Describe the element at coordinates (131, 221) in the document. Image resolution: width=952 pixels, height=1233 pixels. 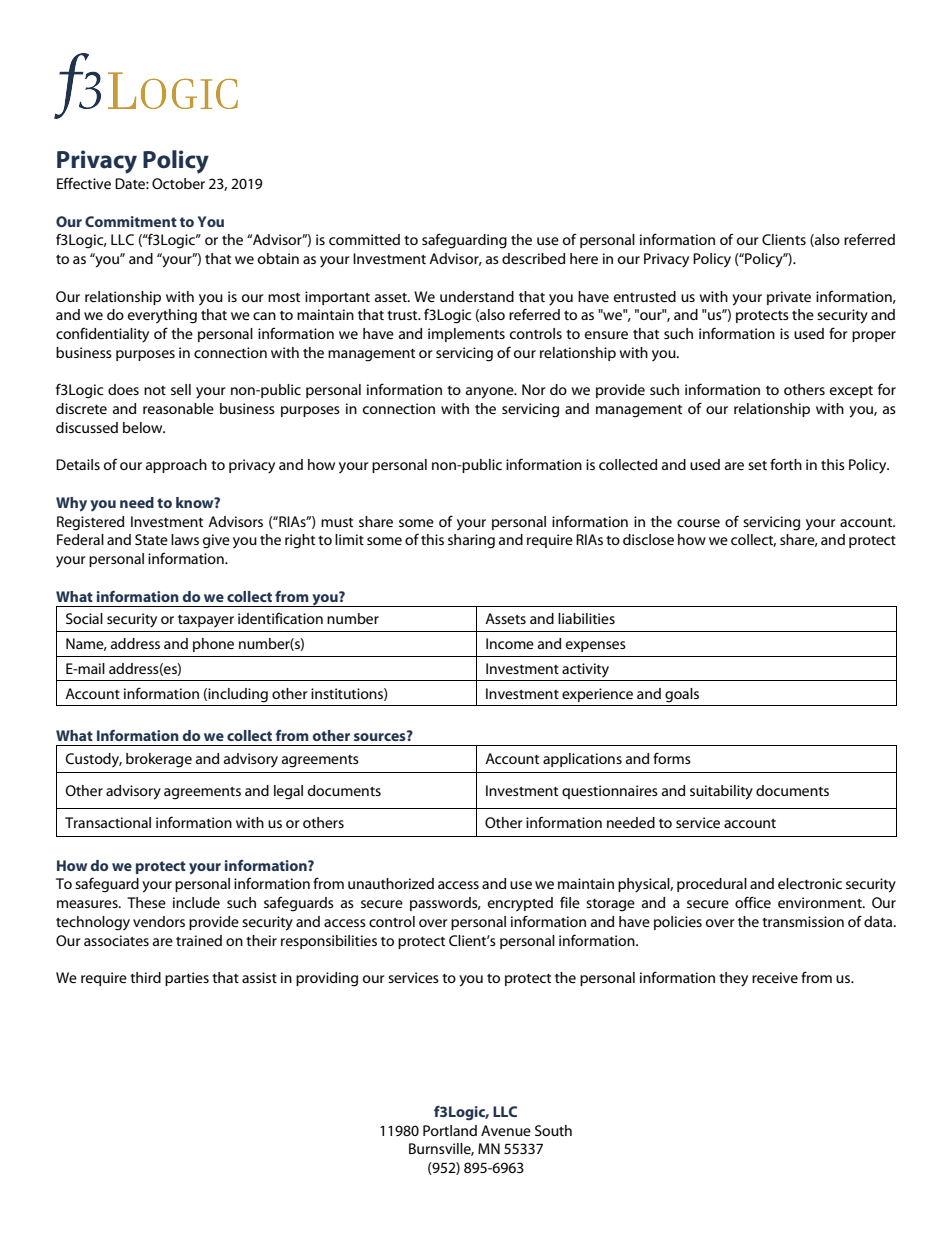
I see `Commitment` at that location.
